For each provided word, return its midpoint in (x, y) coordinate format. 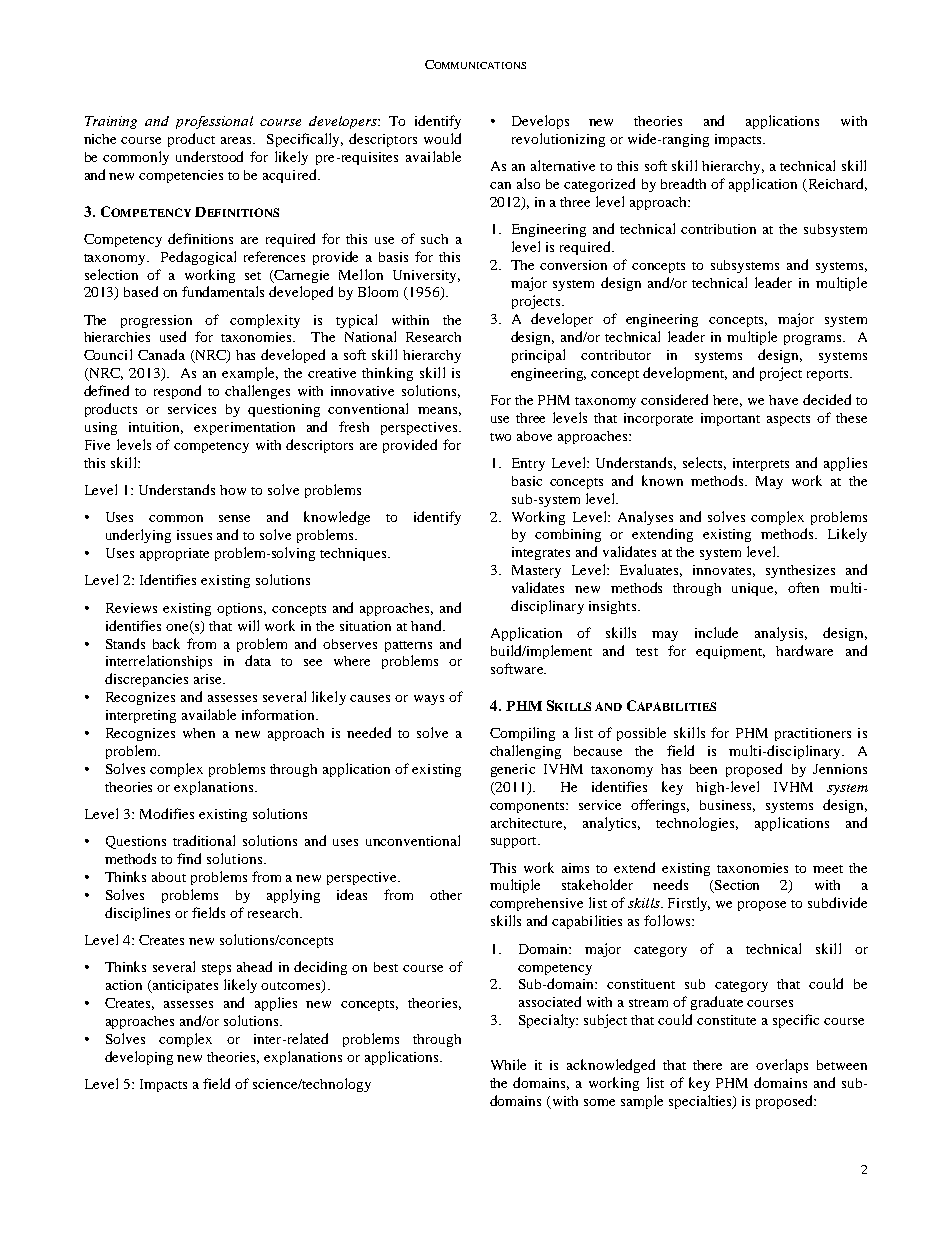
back (166, 643)
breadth (683, 183)
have (783, 400)
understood (209, 156)
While (508, 1064)
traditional (204, 840)
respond (177, 392)
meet (828, 869)
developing (139, 1058)
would (442, 138)
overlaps (782, 1066)
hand (427, 625)
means (437, 410)
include (716, 632)
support (515, 842)
